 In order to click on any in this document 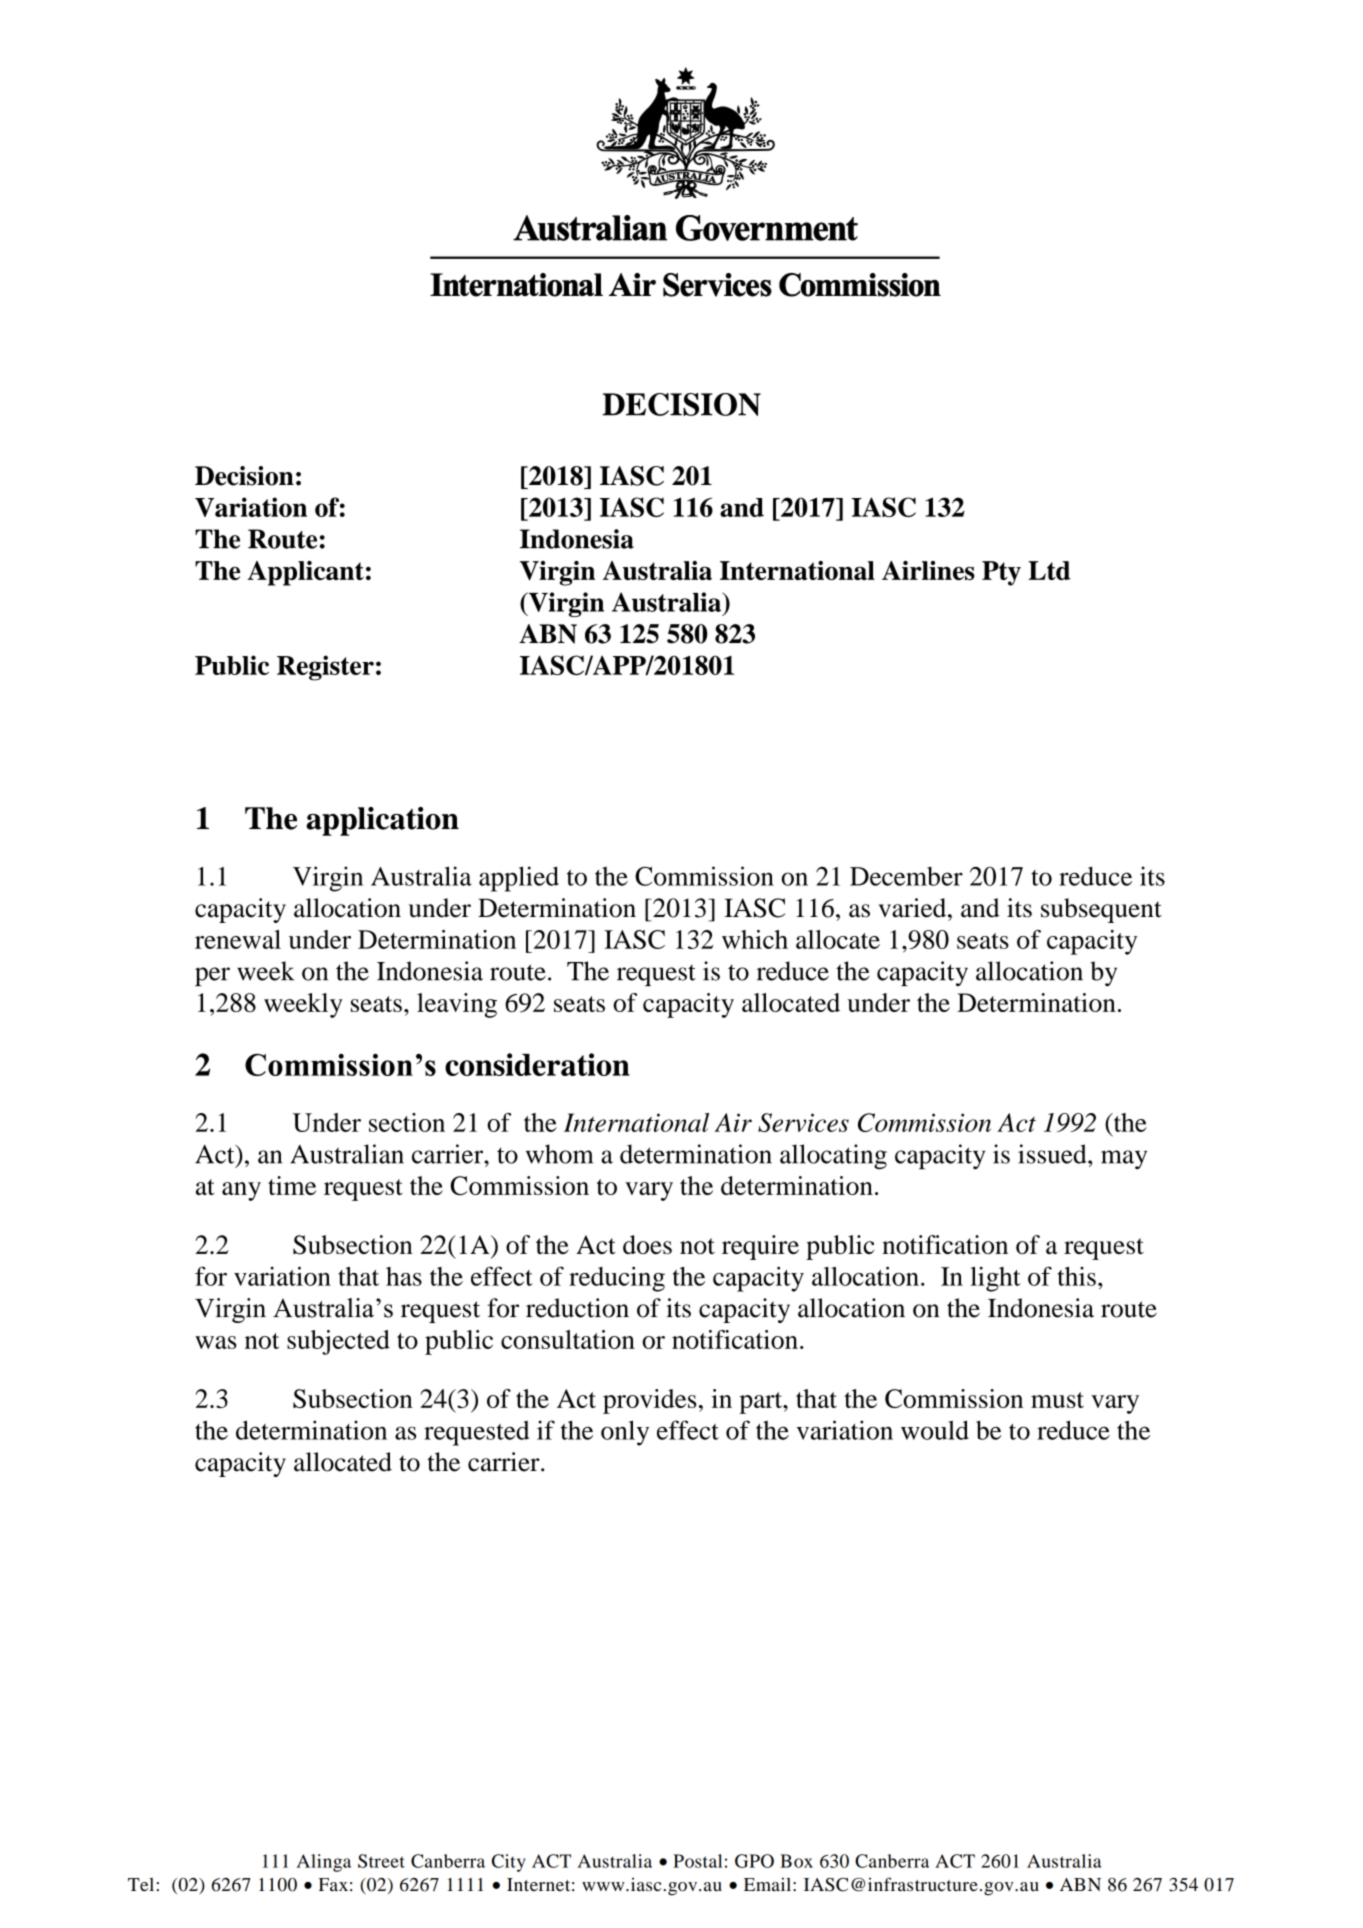, I will do `click(241, 1191)`.
